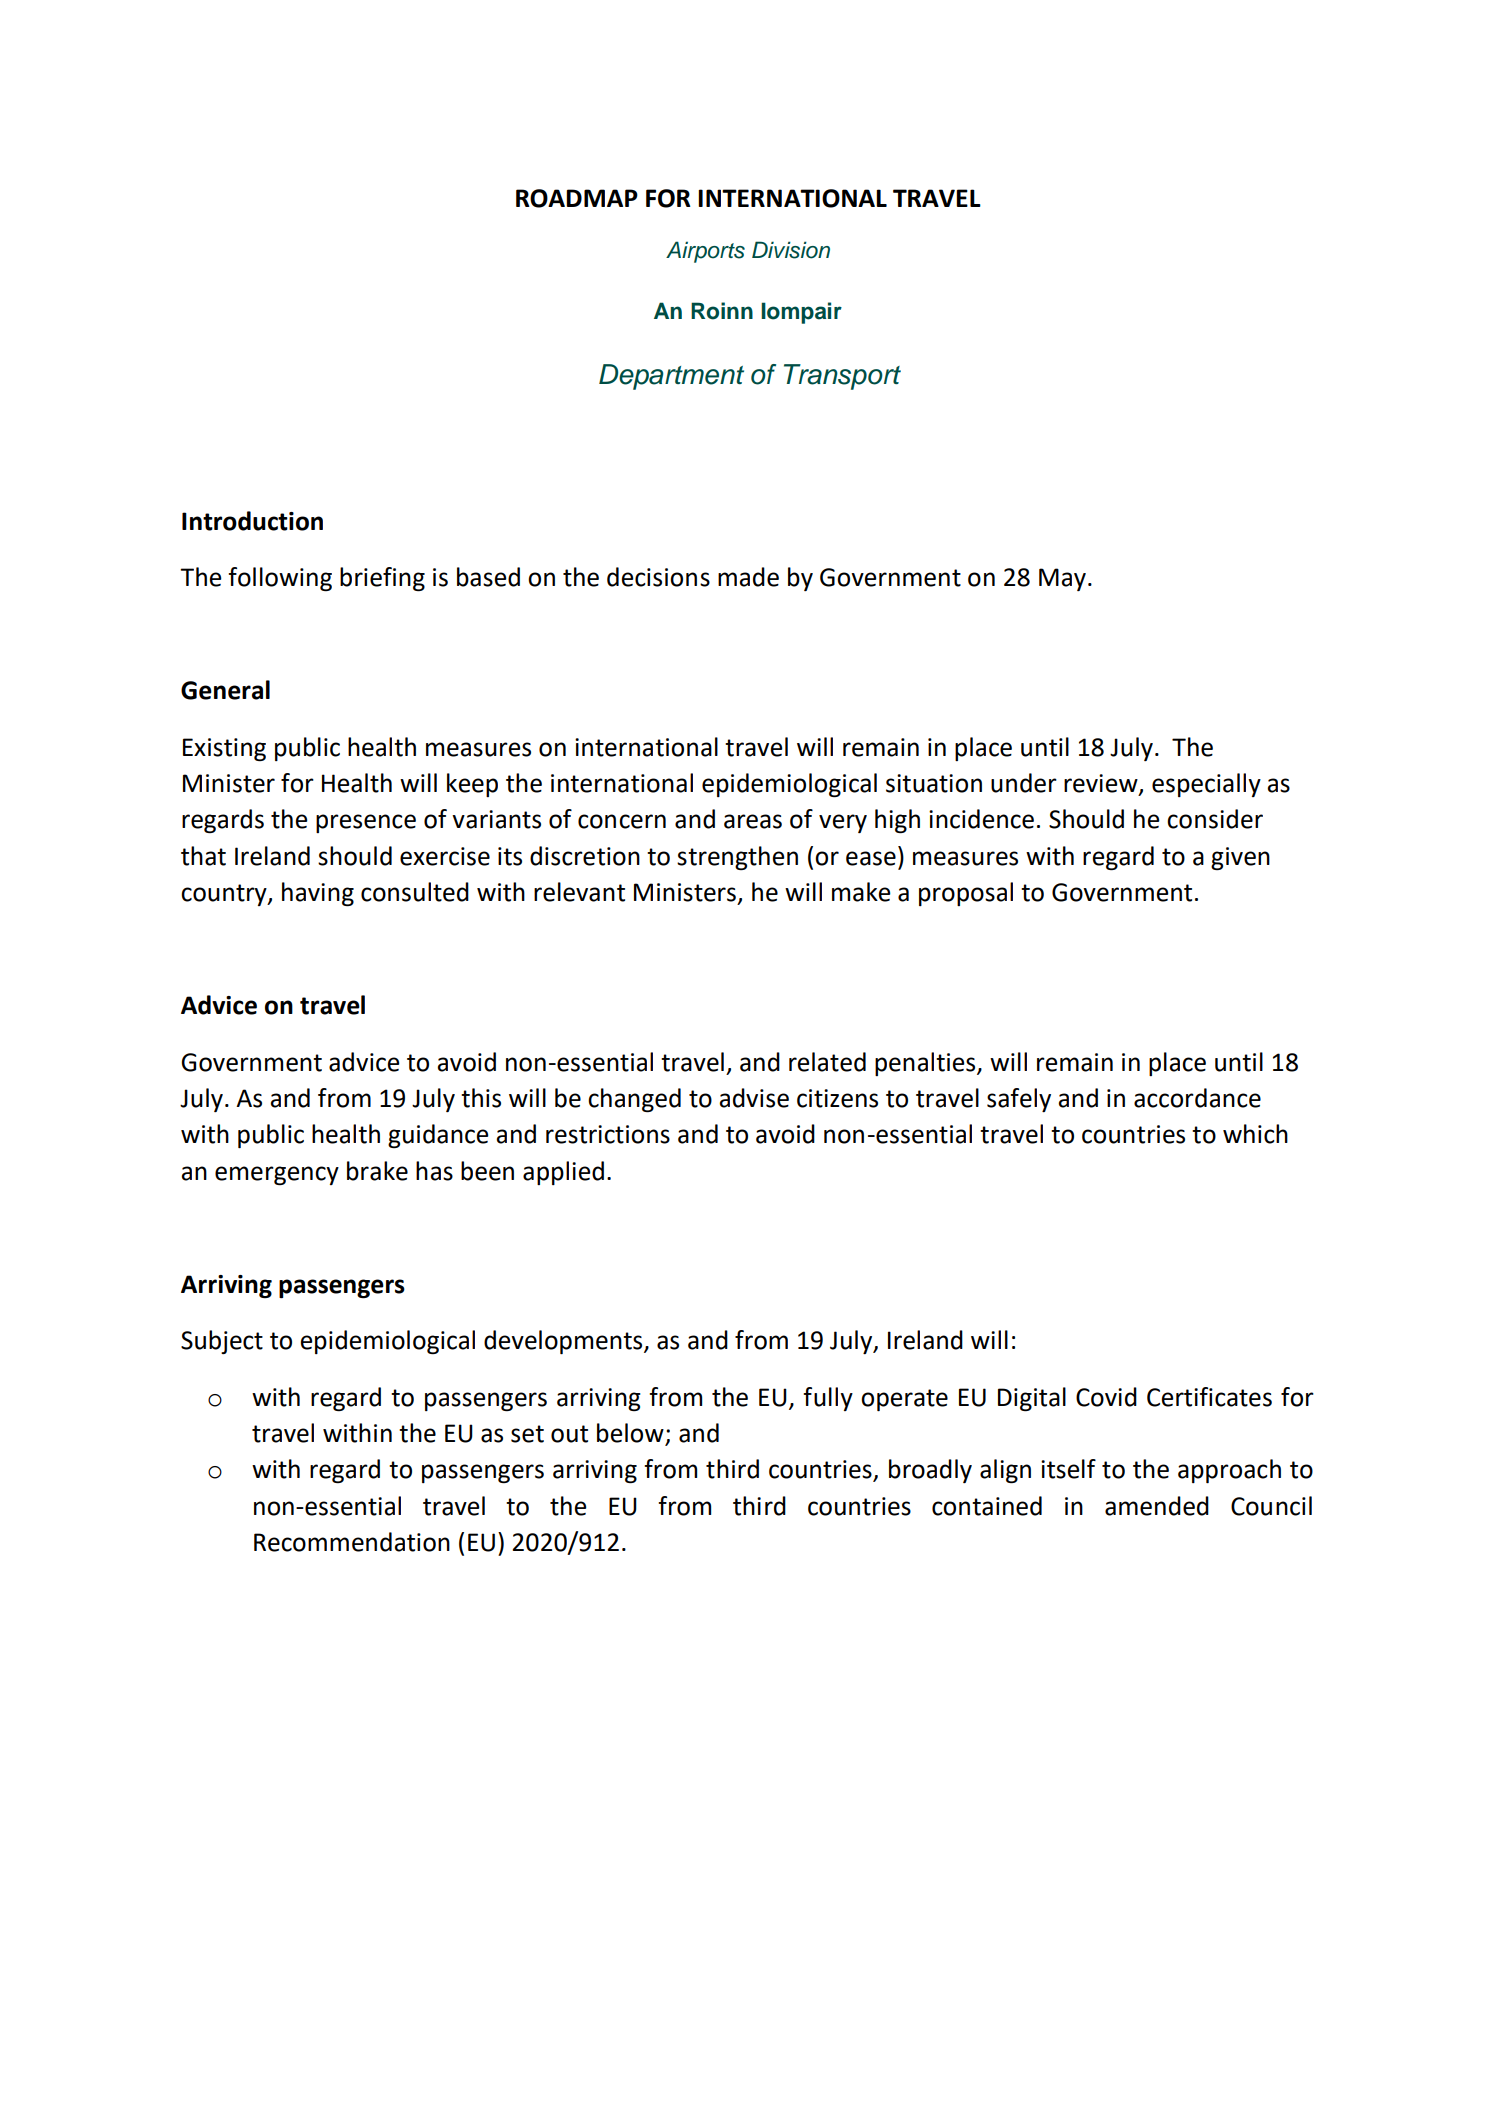  I want to click on ROADMAP, so click(577, 198).
